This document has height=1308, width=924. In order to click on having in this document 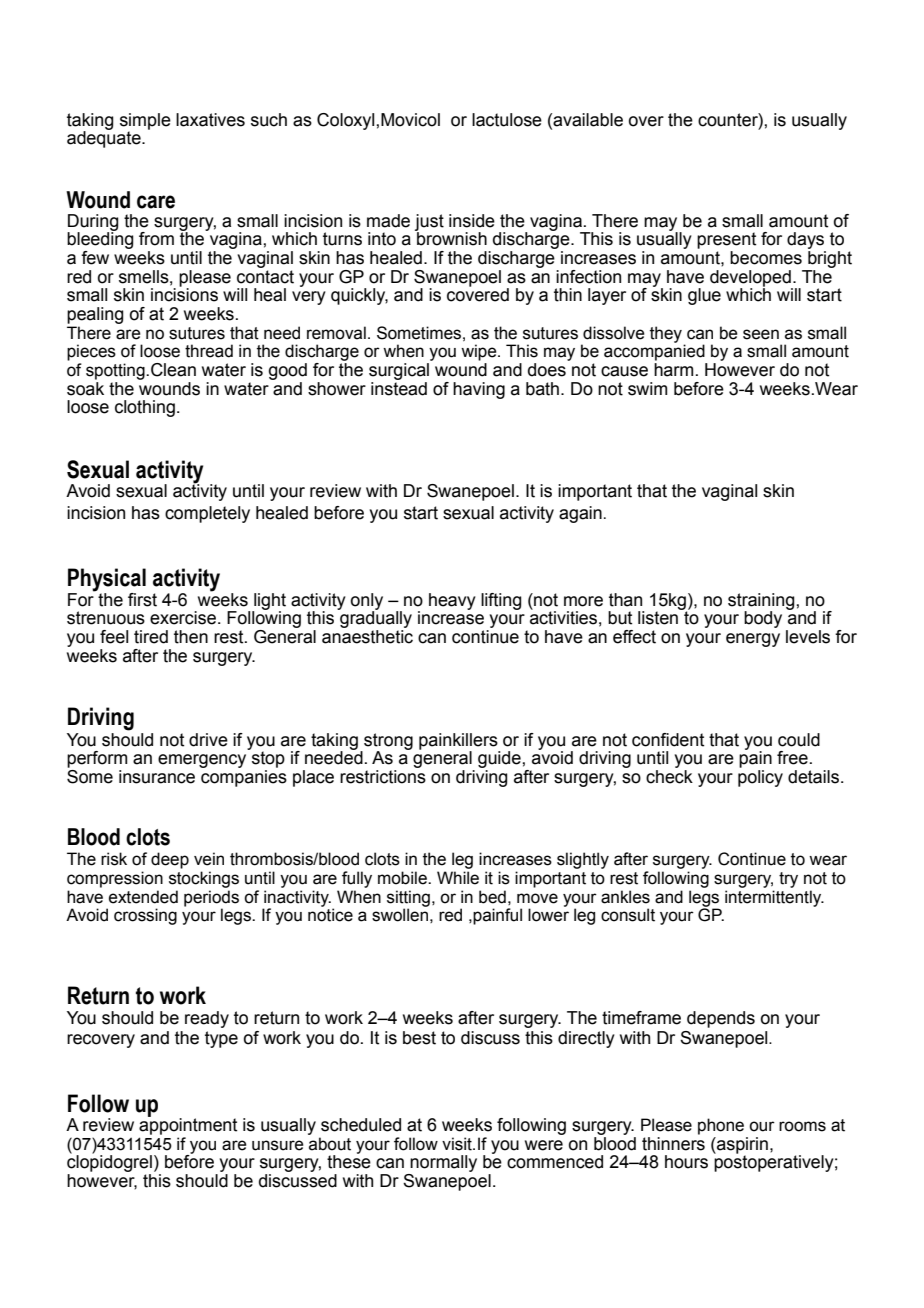, I will do `click(479, 390)`.
